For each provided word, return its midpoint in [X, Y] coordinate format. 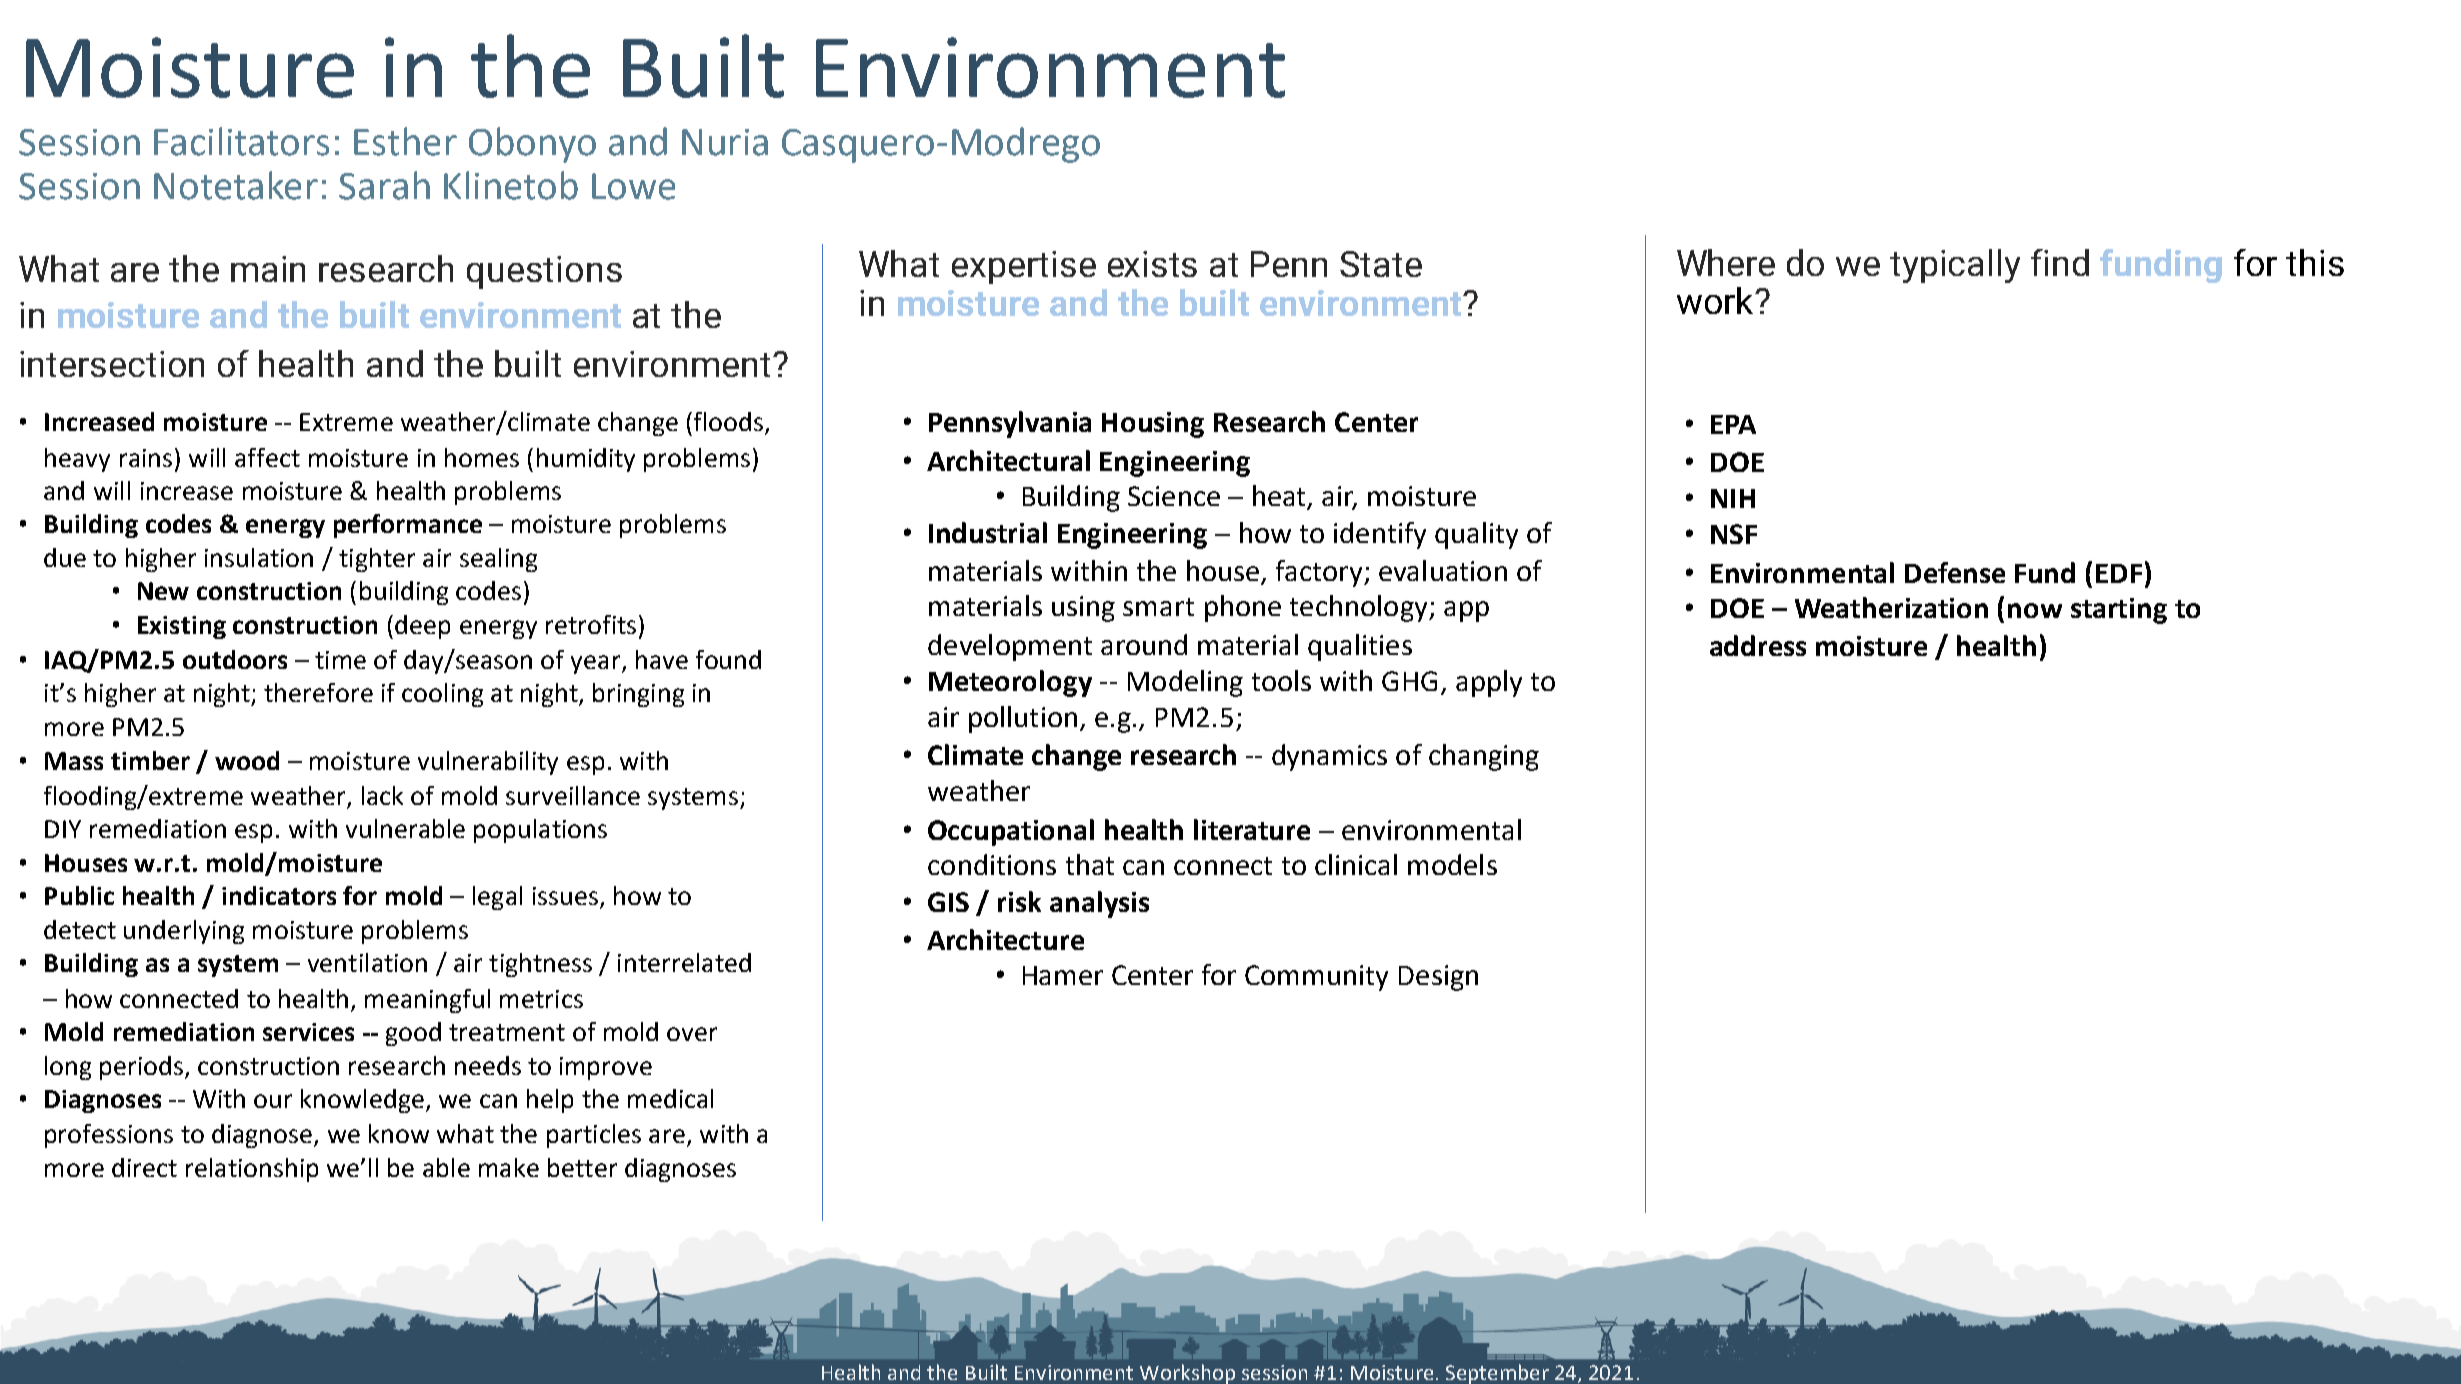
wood [247, 760]
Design [1438, 978]
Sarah [384, 185]
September [1497, 1374]
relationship [252, 1170]
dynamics [1329, 757]
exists [1152, 264]
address [1758, 645]
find [2060, 262]
